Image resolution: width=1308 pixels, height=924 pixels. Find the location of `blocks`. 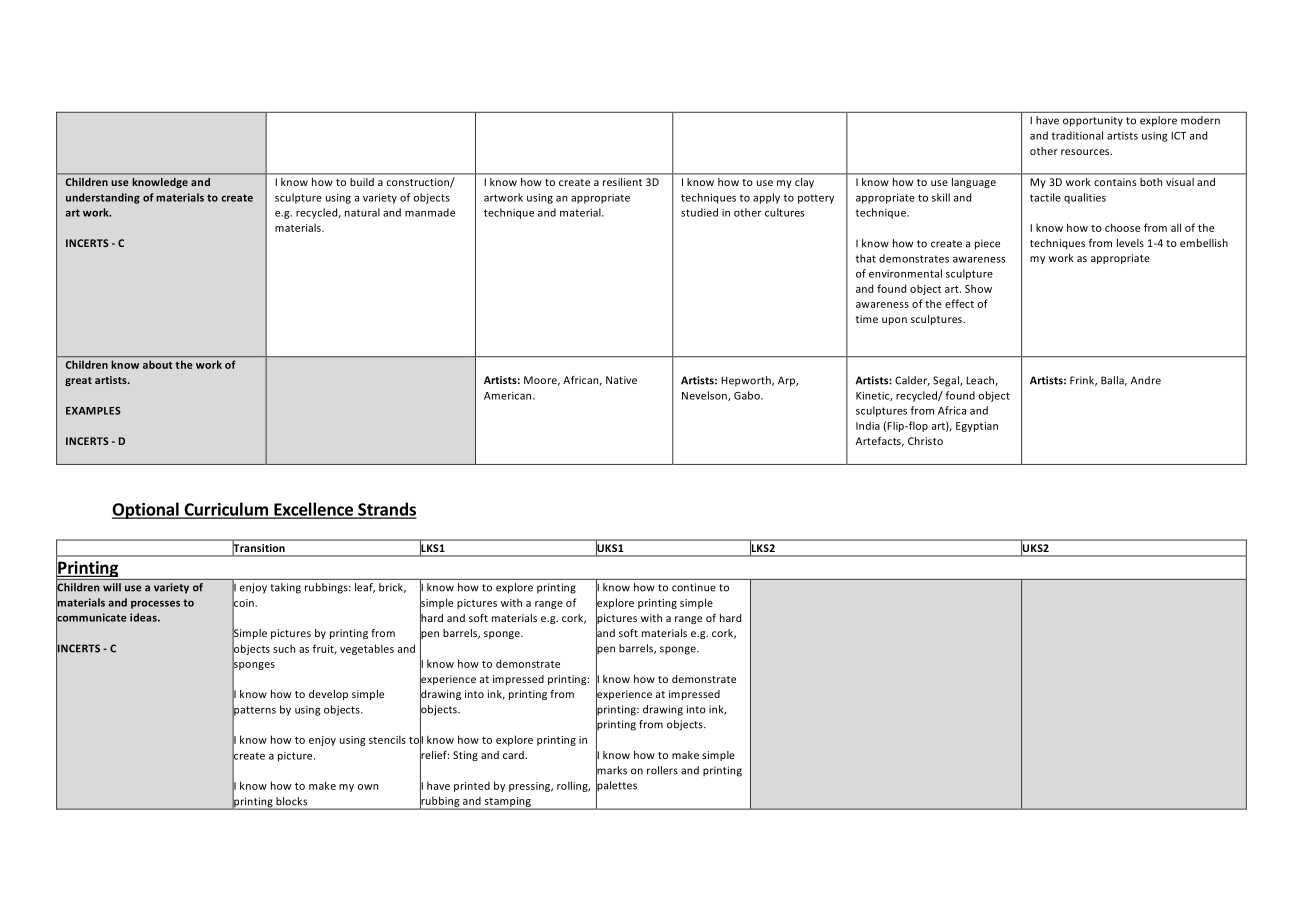

blocks is located at coordinates (291, 801).
